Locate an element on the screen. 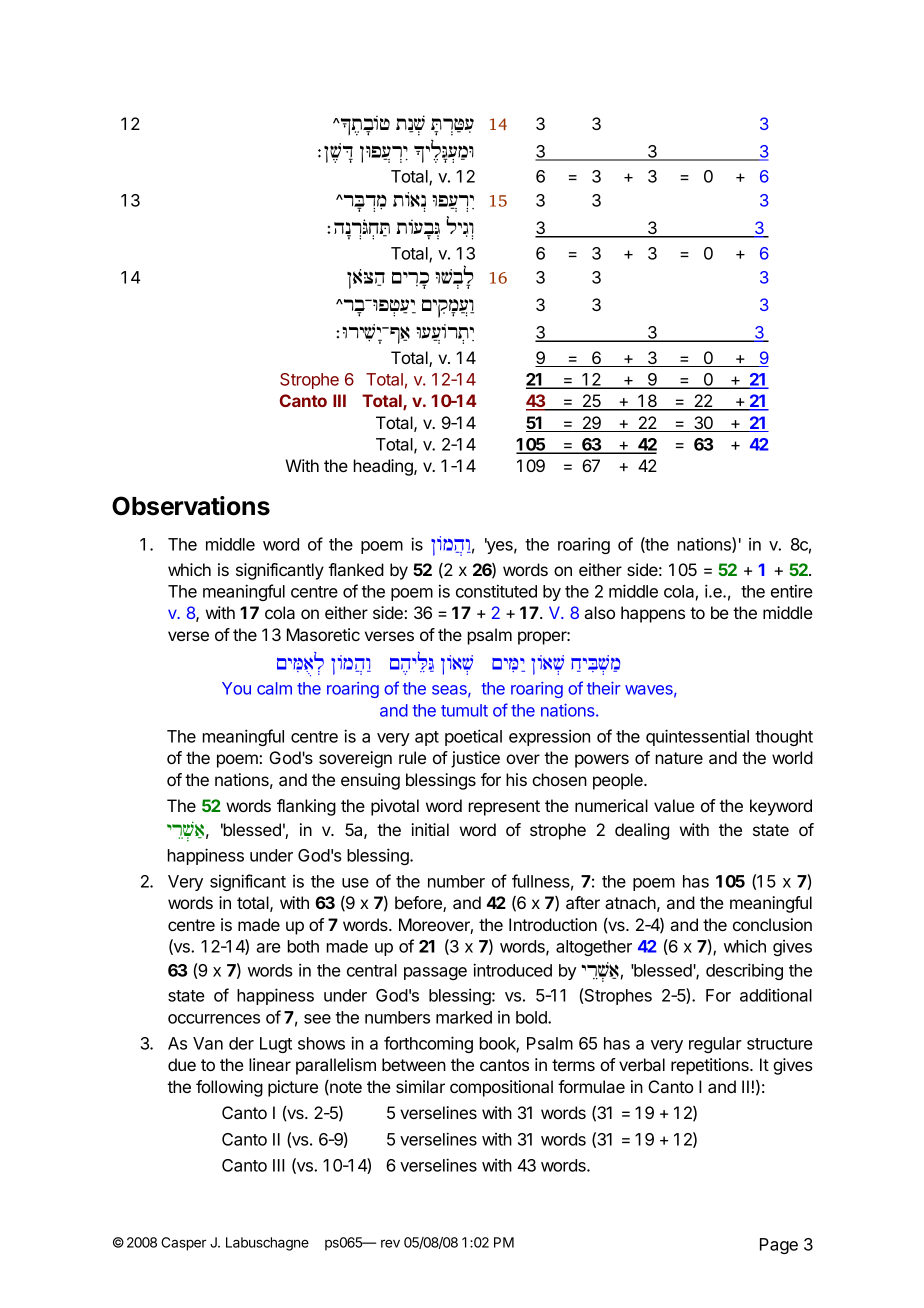  marked is located at coordinates (464, 1017).
